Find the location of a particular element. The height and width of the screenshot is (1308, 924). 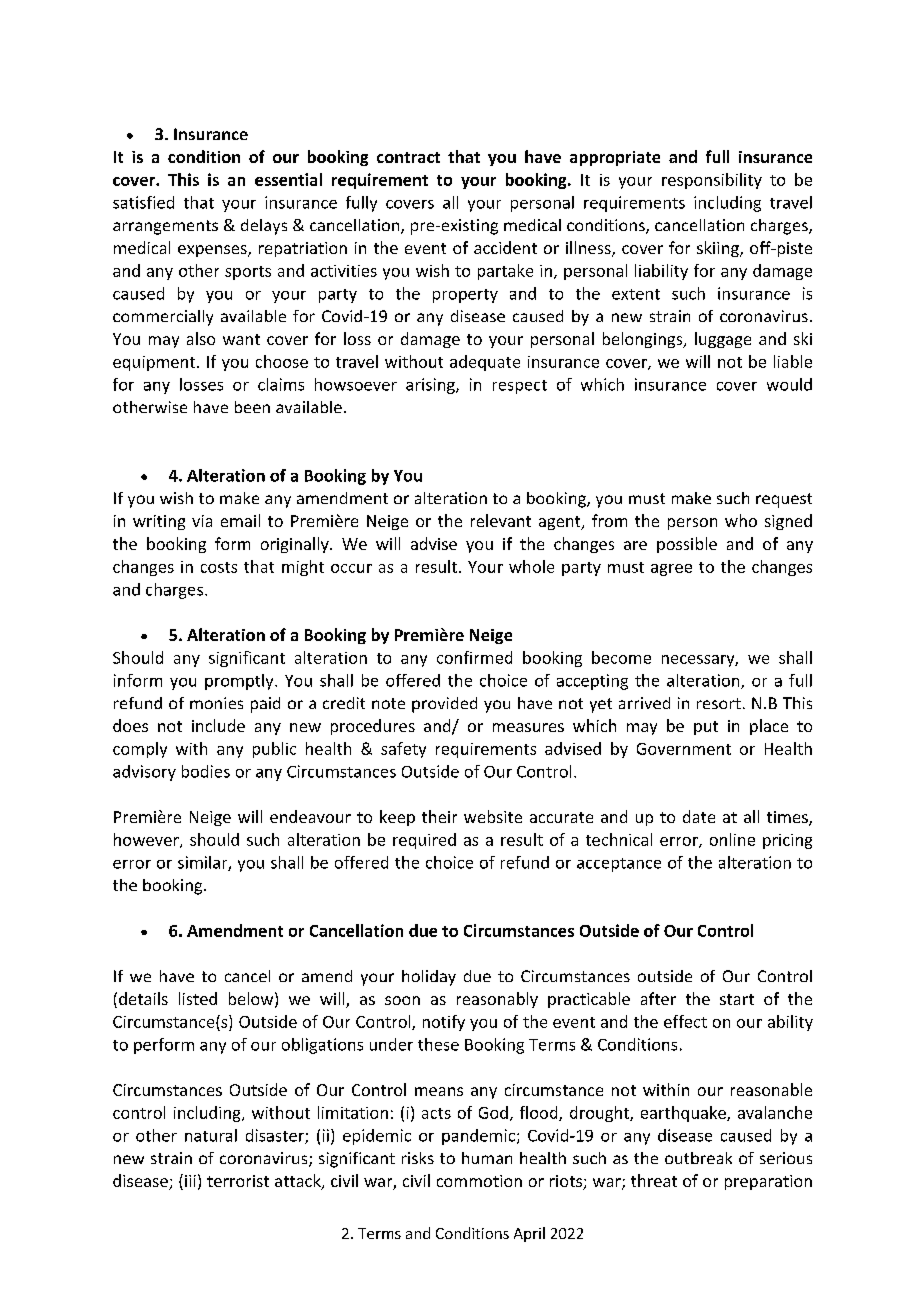

iii is located at coordinates (190, 1181).
